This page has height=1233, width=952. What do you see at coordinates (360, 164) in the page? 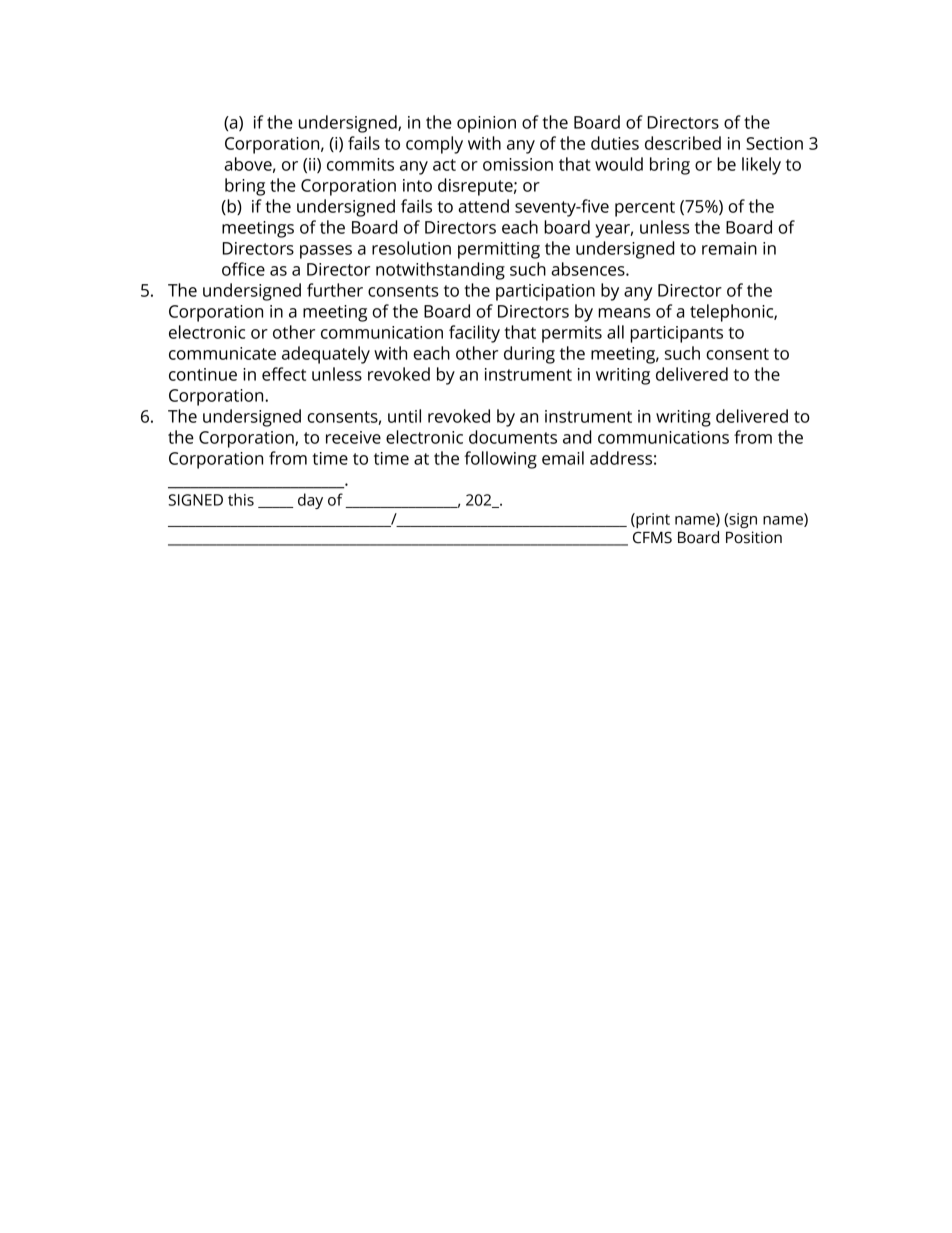
I see `commits` at bounding box center [360, 164].
